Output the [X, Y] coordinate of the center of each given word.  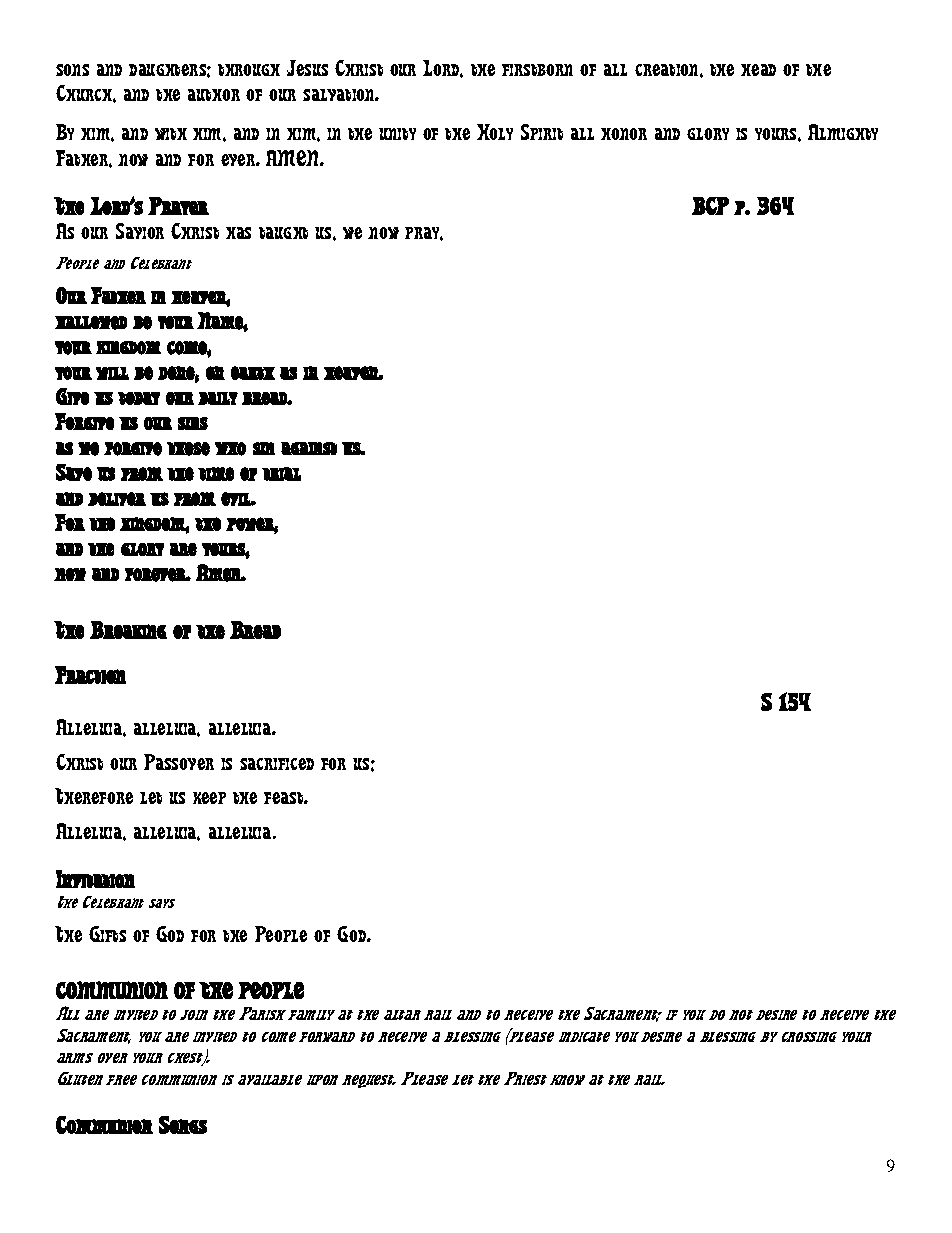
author [214, 95]
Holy [495, 132]
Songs [183, 1125]
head [758, 70]
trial [281, 474]
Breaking [128, 630]
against [309, 448]
